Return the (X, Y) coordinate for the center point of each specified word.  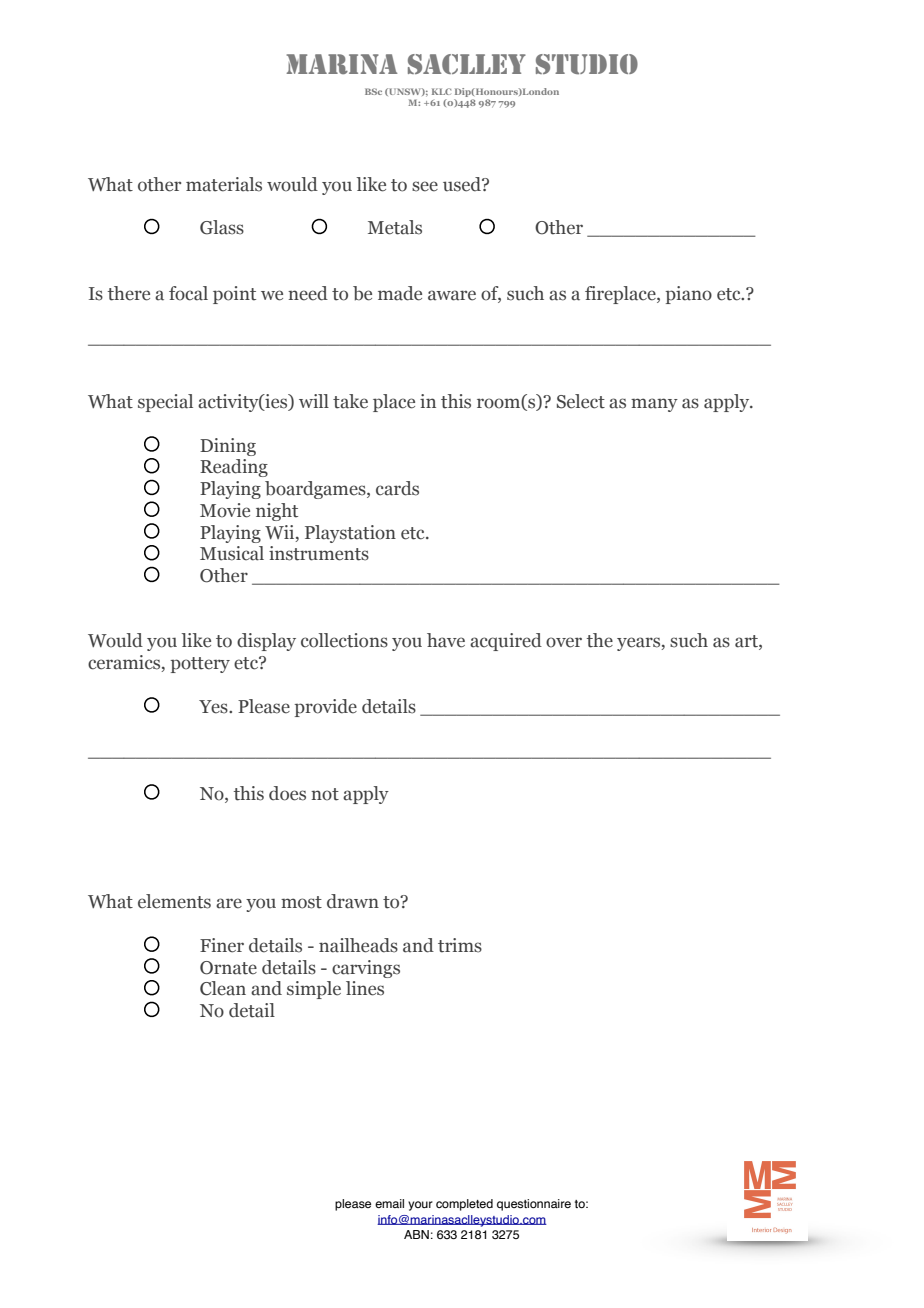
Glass (222, 227)
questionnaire (534, 1205)
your (420, 1206)
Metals (395, 227)
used (463, 184)
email (389, 1203)
